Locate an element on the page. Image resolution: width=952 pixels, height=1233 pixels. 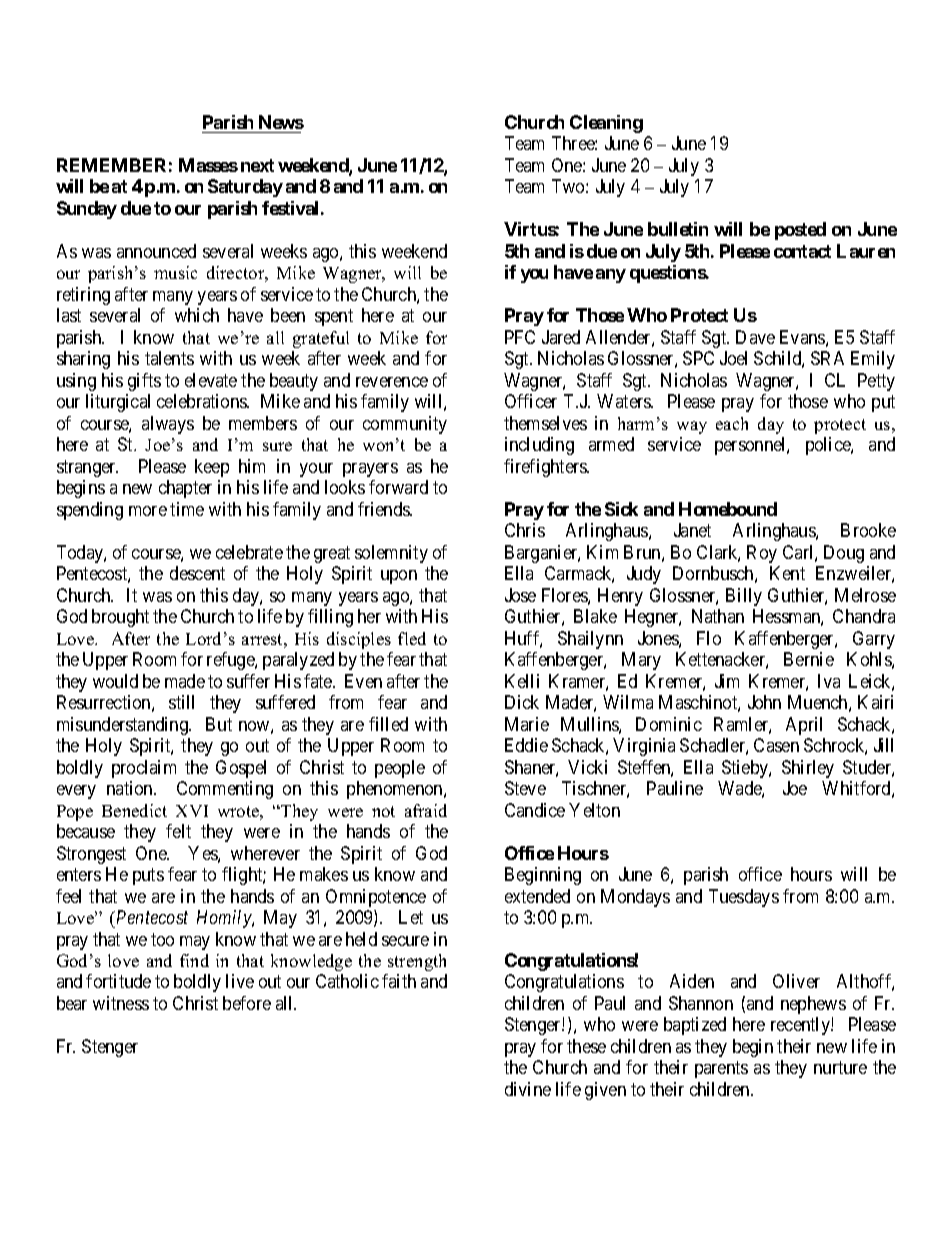
posted is located at coordinates (800, 231).
